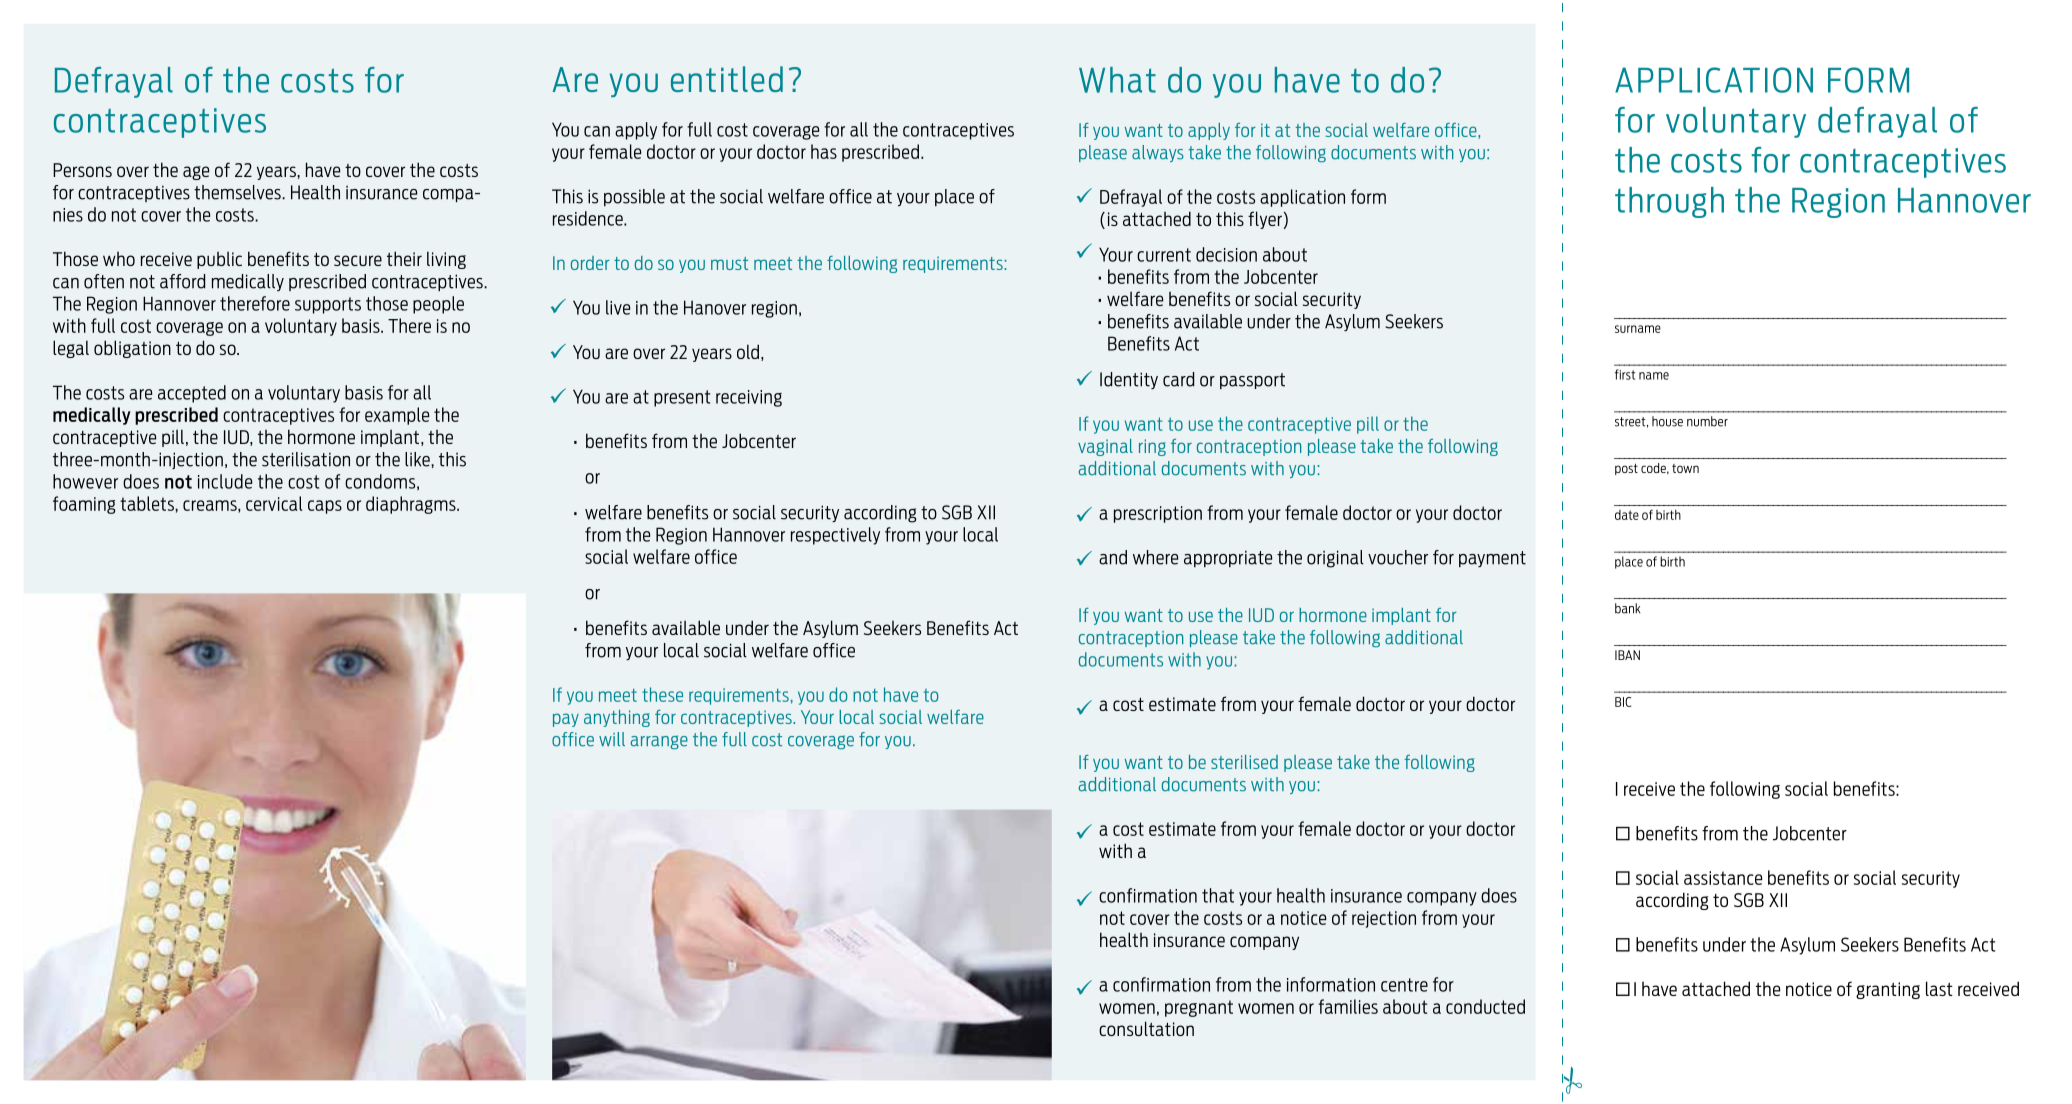 This screenshot has width=2072, height=1104. What do you see at coordinates (1723, 878) in the screenshot?
I see `assistance` at bounding box center [1723, 878].
